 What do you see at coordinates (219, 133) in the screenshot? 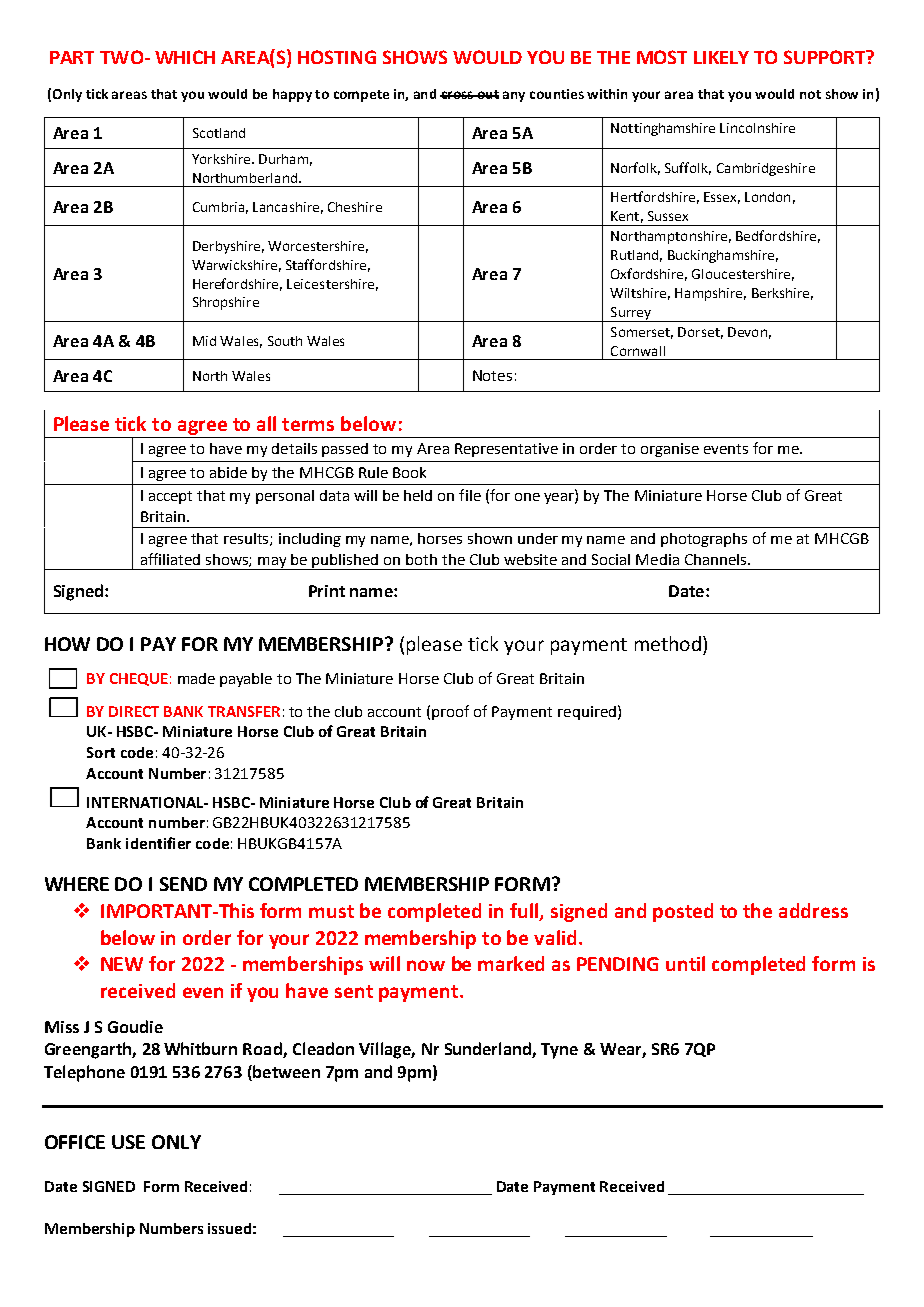
I see `Scotland` at bounding box center [219, 133].
